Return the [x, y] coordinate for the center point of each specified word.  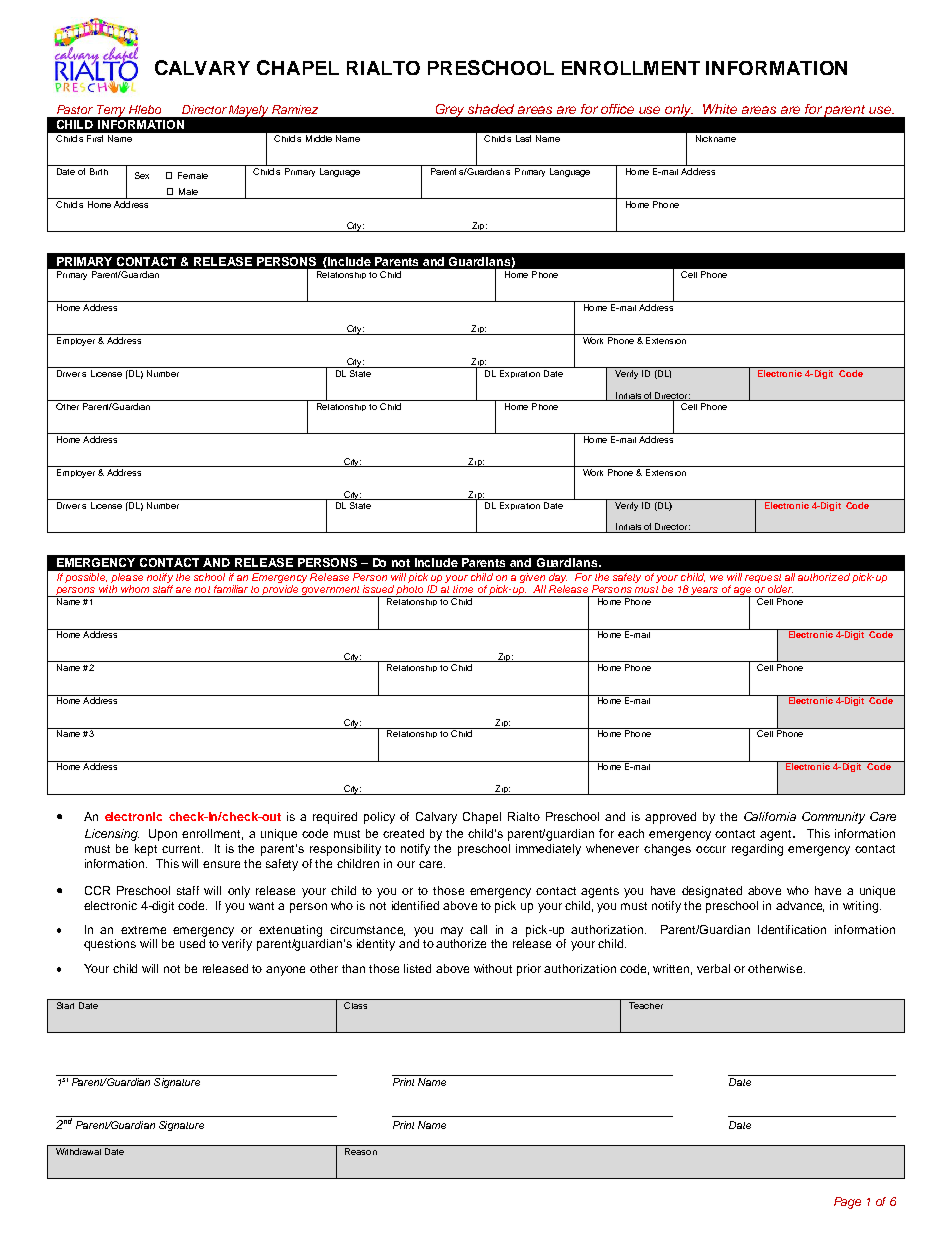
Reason [361, 1151]
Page [847, 1203]
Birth [98, 170]
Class [356, 1004]
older [780, 589]
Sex [142, 175]
